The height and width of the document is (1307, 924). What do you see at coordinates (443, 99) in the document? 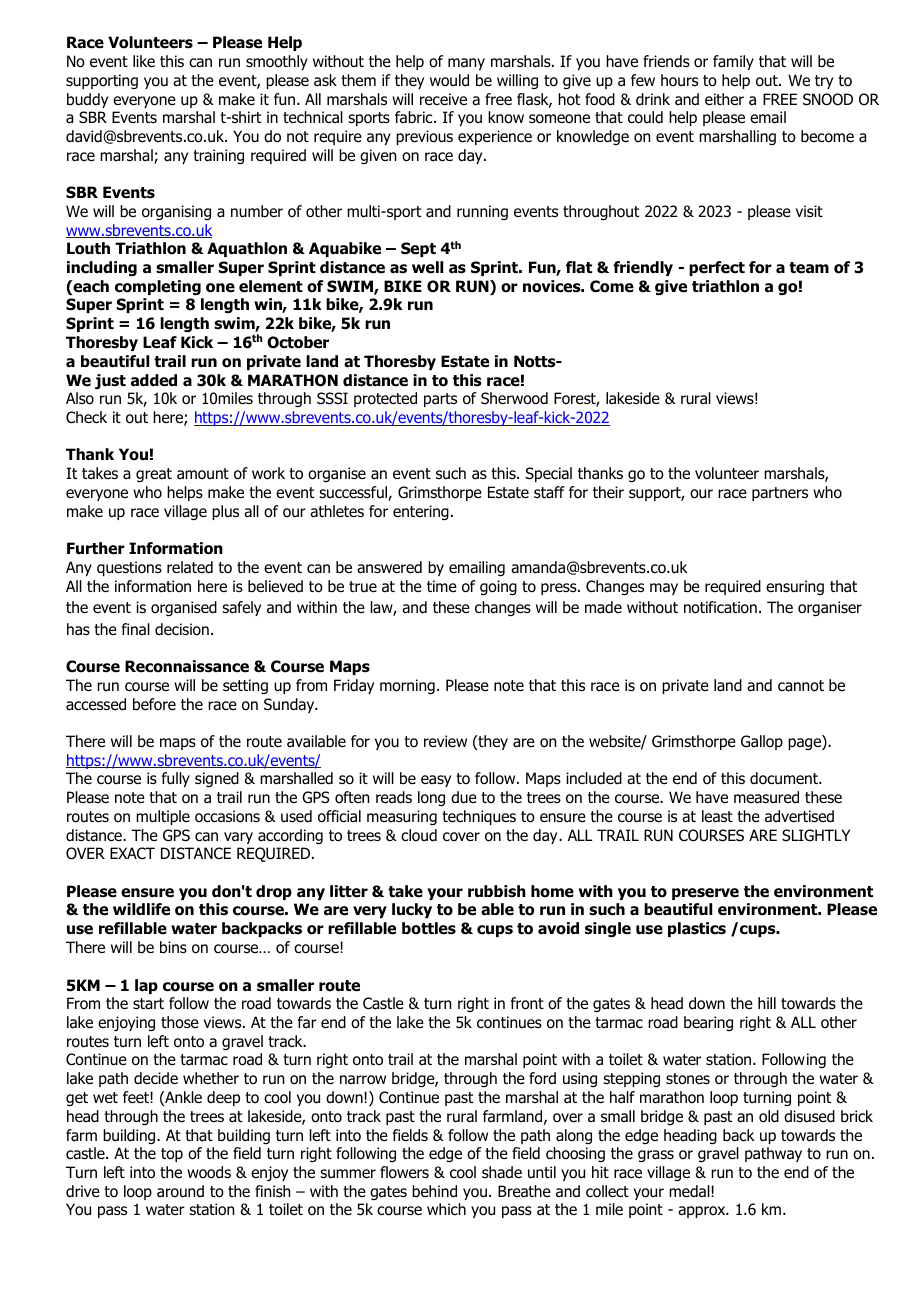
I see `receive` at bounding box center [443, 99].
